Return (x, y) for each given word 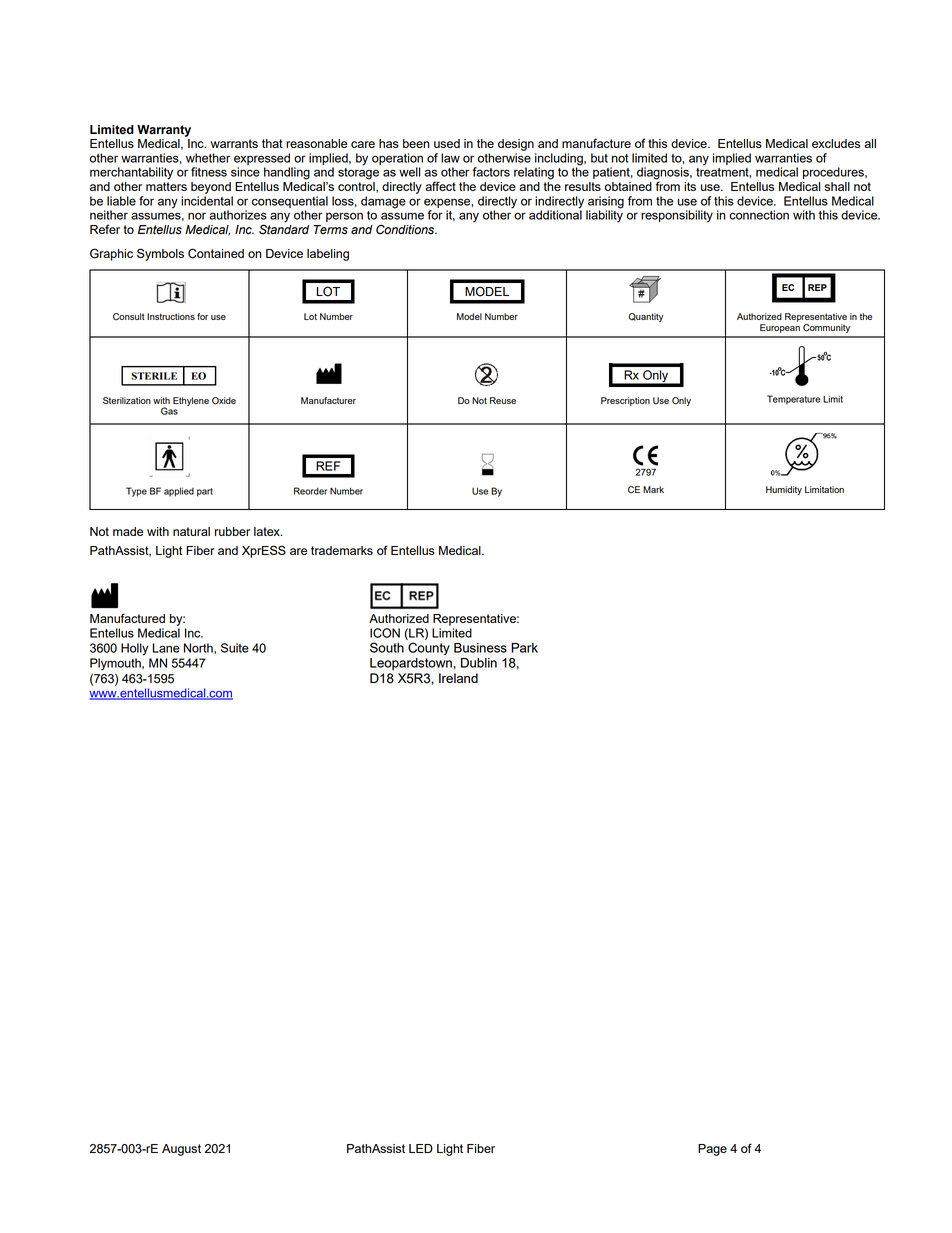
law (450, 158)
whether (208, 158)
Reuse (503, 400)
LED (421, 1148)
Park (524, 648)
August (181, 1150)
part (205, 492)
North (199, 648)
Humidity (784, 490)
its (690, 186)
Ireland (458, 678)
